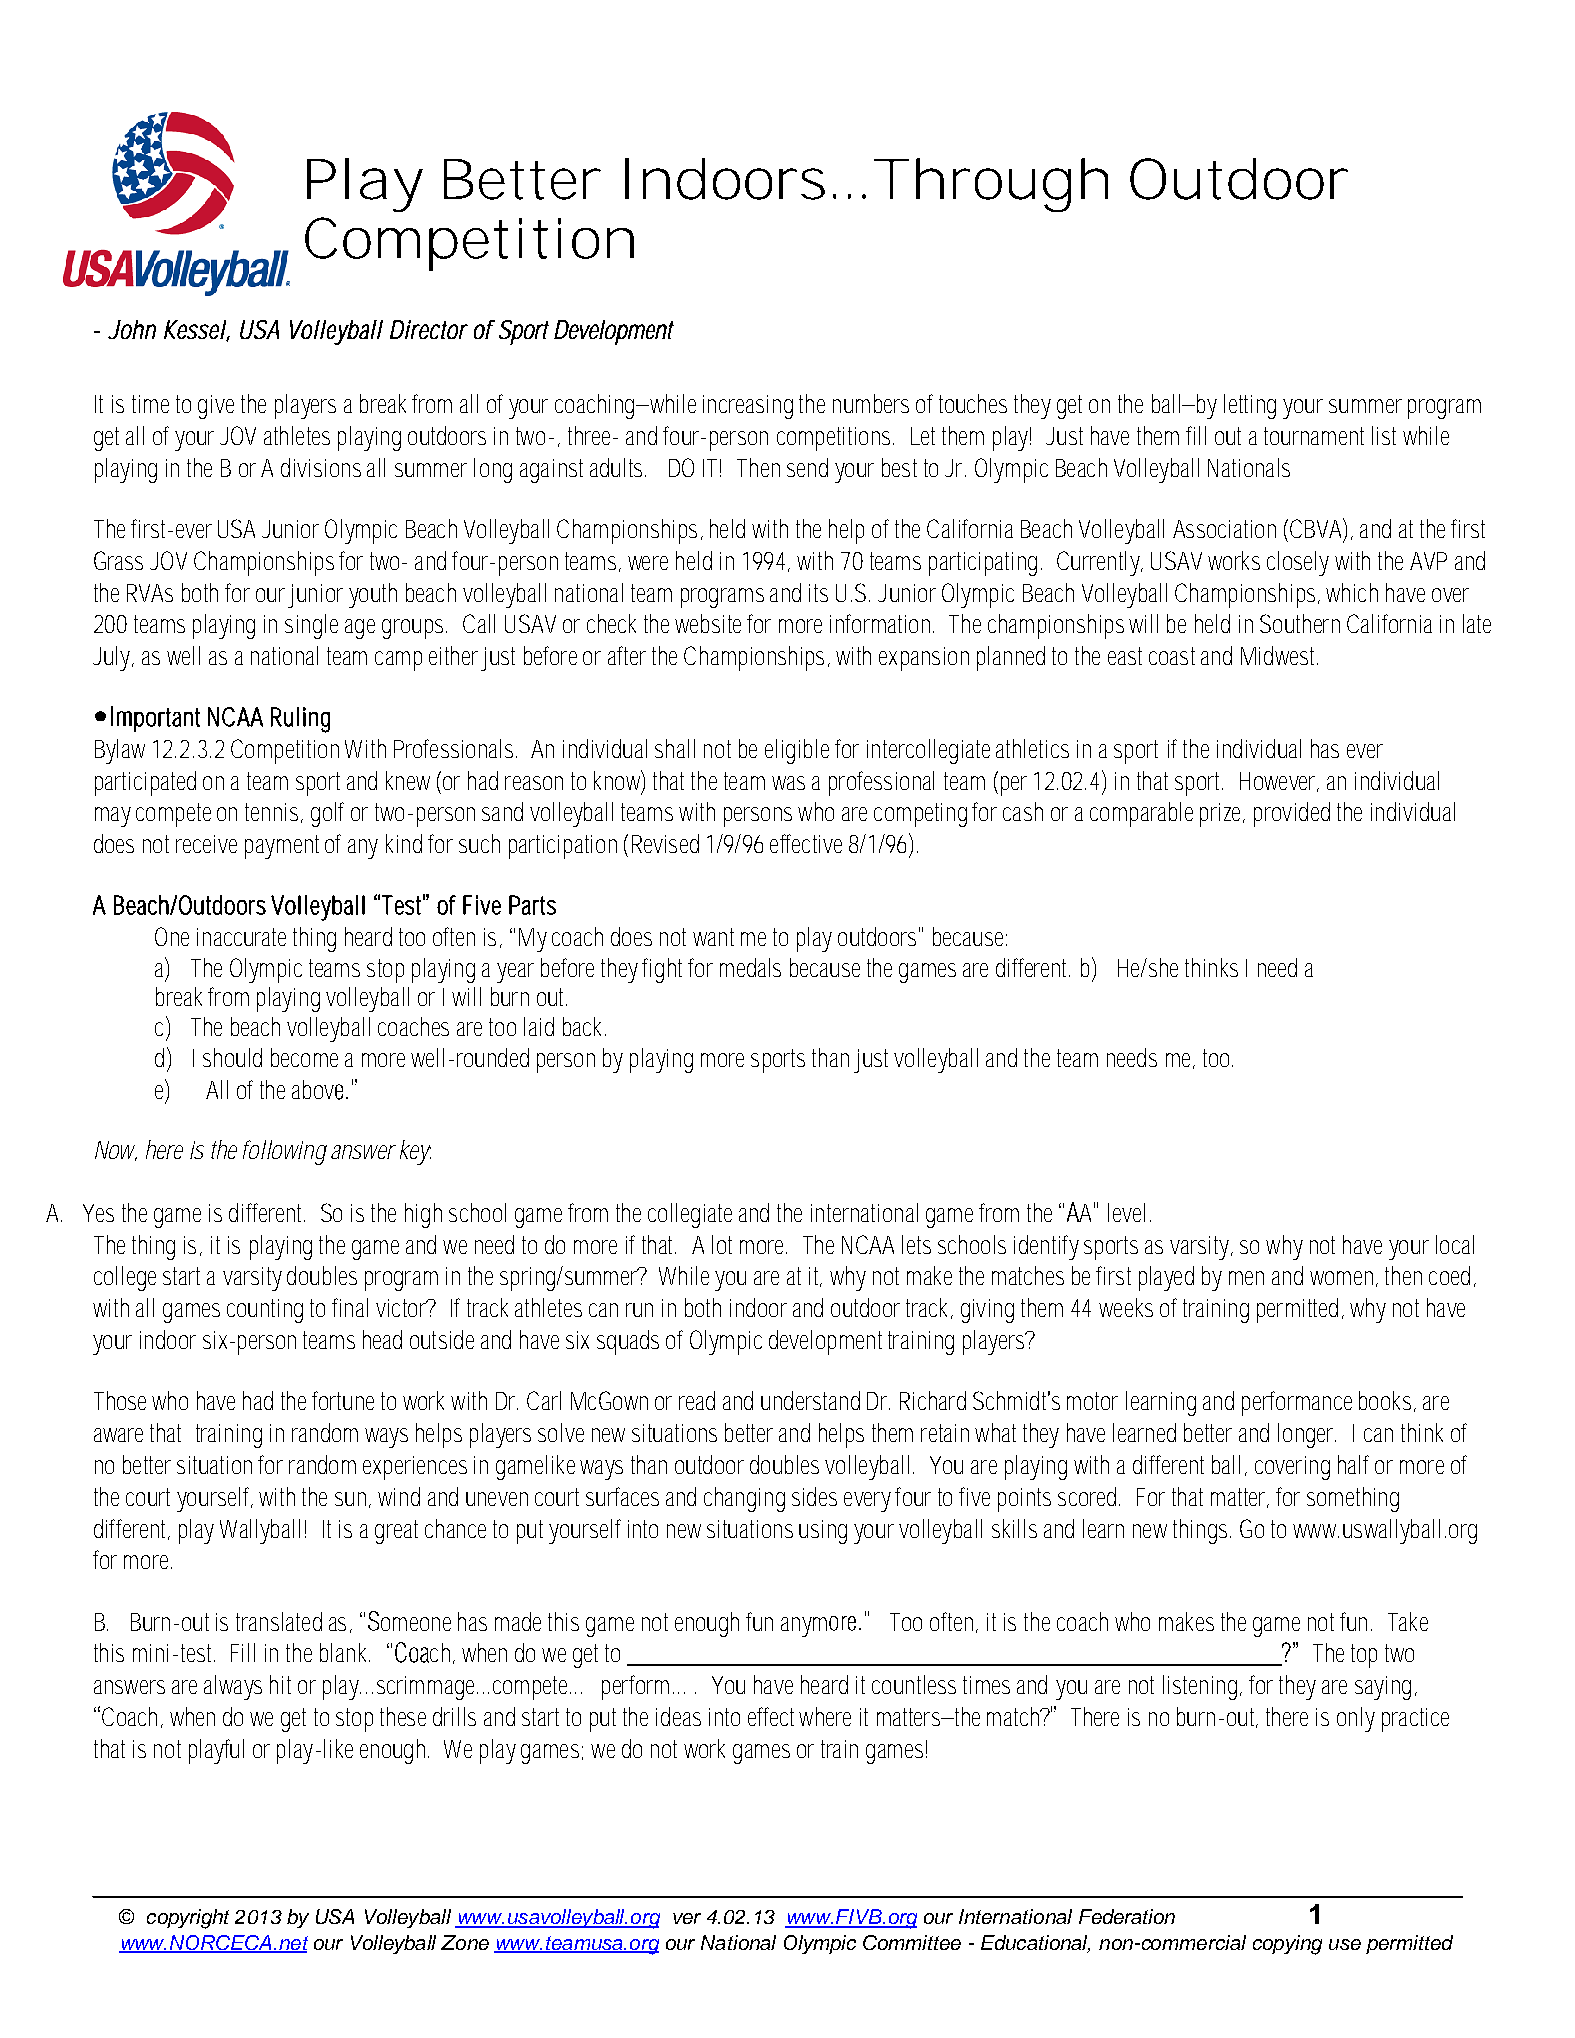 The image size is (1575, 2038). I want to click on payment, so click(282, 847).
